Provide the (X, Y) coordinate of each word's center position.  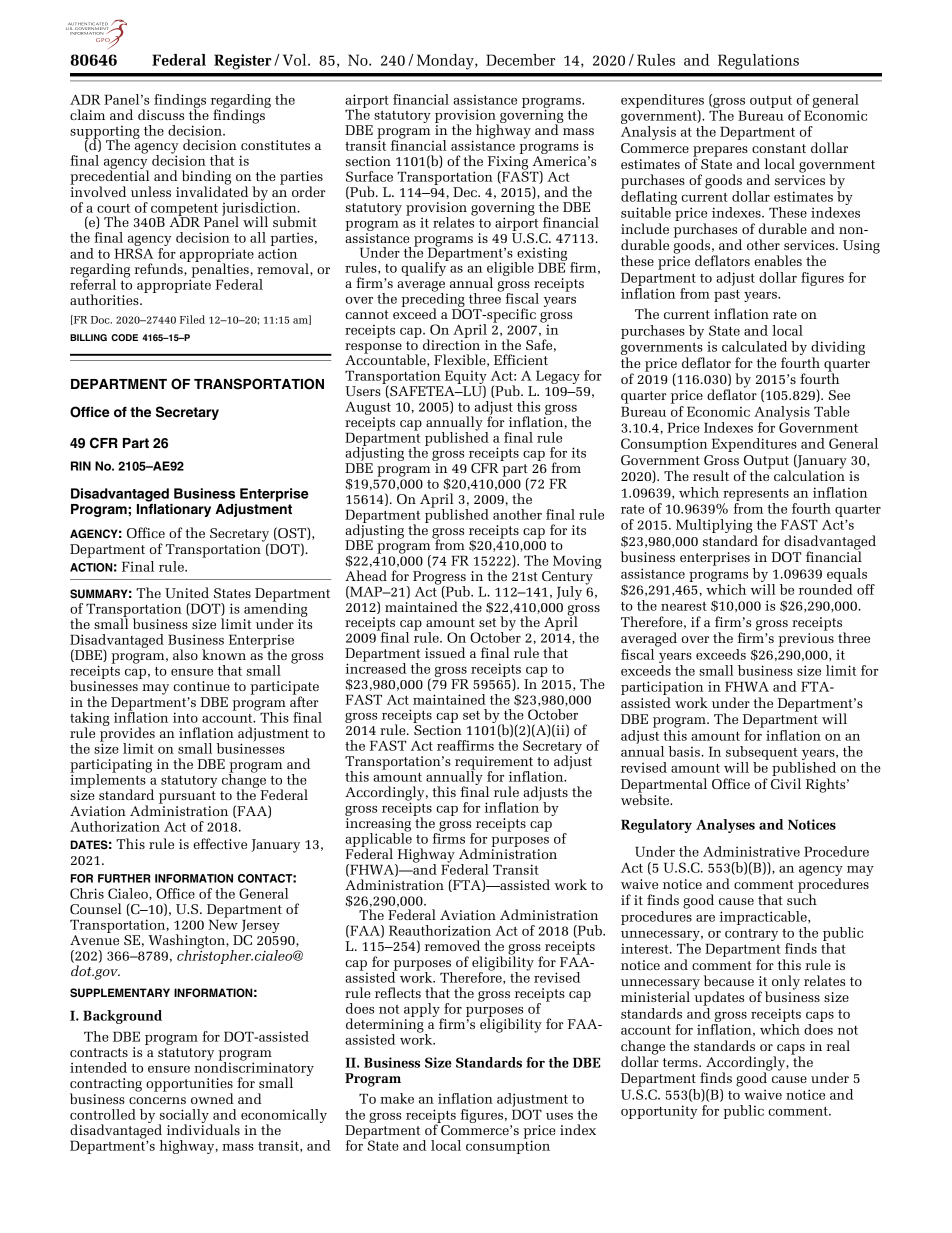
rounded (826, 589)
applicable (378, 840)
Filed (192, 319)
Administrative (751, 851)
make (397, 1098)
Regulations (758, 62)
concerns (157, 1100)
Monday (446, 62)
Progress (439, 579)
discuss (161, 114)
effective (220, 843)
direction (451, 343)
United (187, 592)
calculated (754, 346)
